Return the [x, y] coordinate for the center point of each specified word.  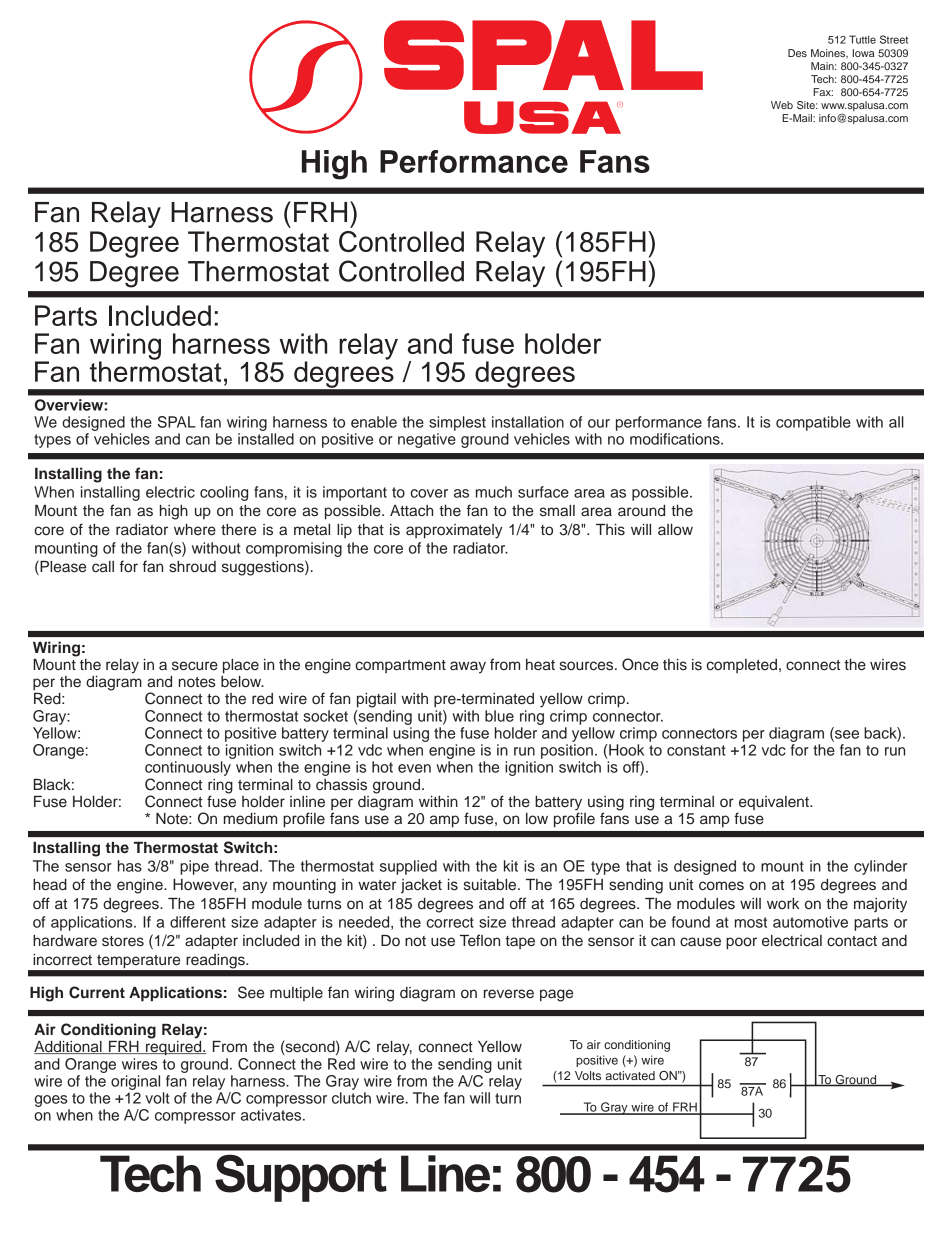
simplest [457, 423]
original [135, 1082]
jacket [421, 886]
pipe [194, 867]
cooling [224, 493]
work [783, 903]
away [468, 667]
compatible [813, 423]
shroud [192, 567]
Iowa [863, 53]
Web [782, 105]
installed [266, 439]
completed [743, 666]
